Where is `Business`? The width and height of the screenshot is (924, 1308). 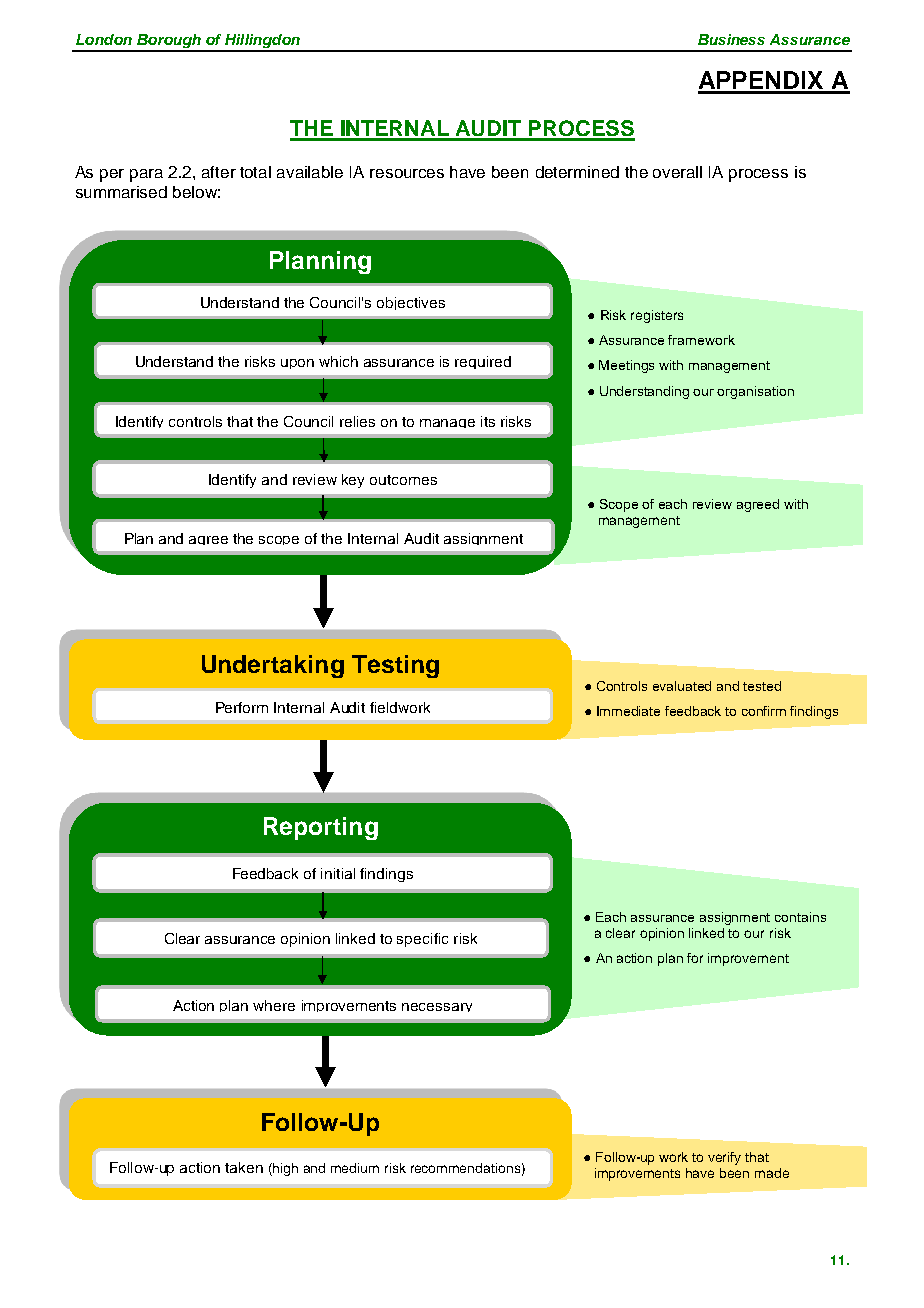
Business is located at coordinates (731, 39).
